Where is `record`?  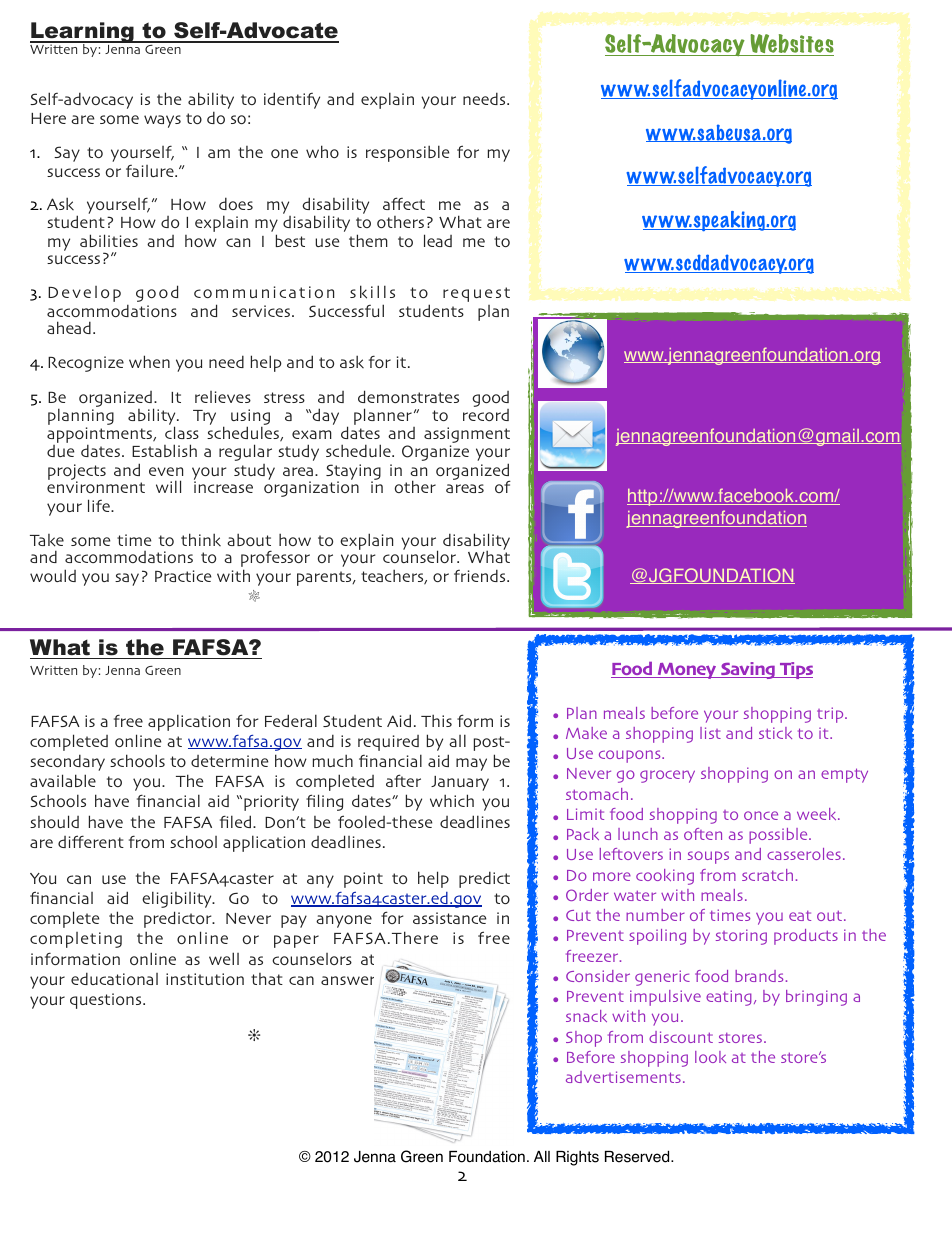
record is located at coordinates (486, 415).
